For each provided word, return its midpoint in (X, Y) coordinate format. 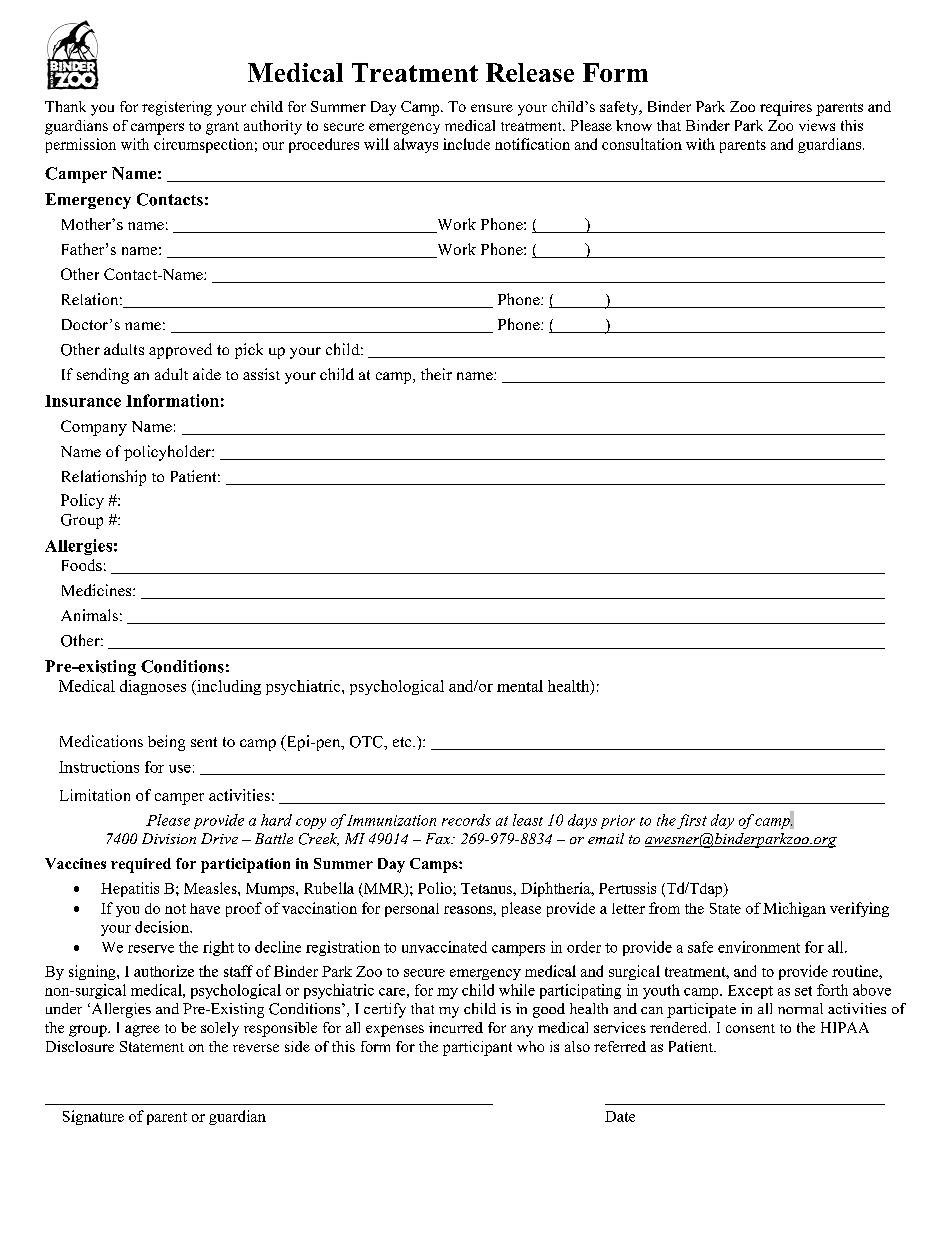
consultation (642, 144)
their (436, 374)
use (180, 769)
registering (177, 108)
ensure (492, 108)
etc (403, 742)
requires (786, 108)
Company (94, 428)
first (692, 821)
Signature (93, 1117)
